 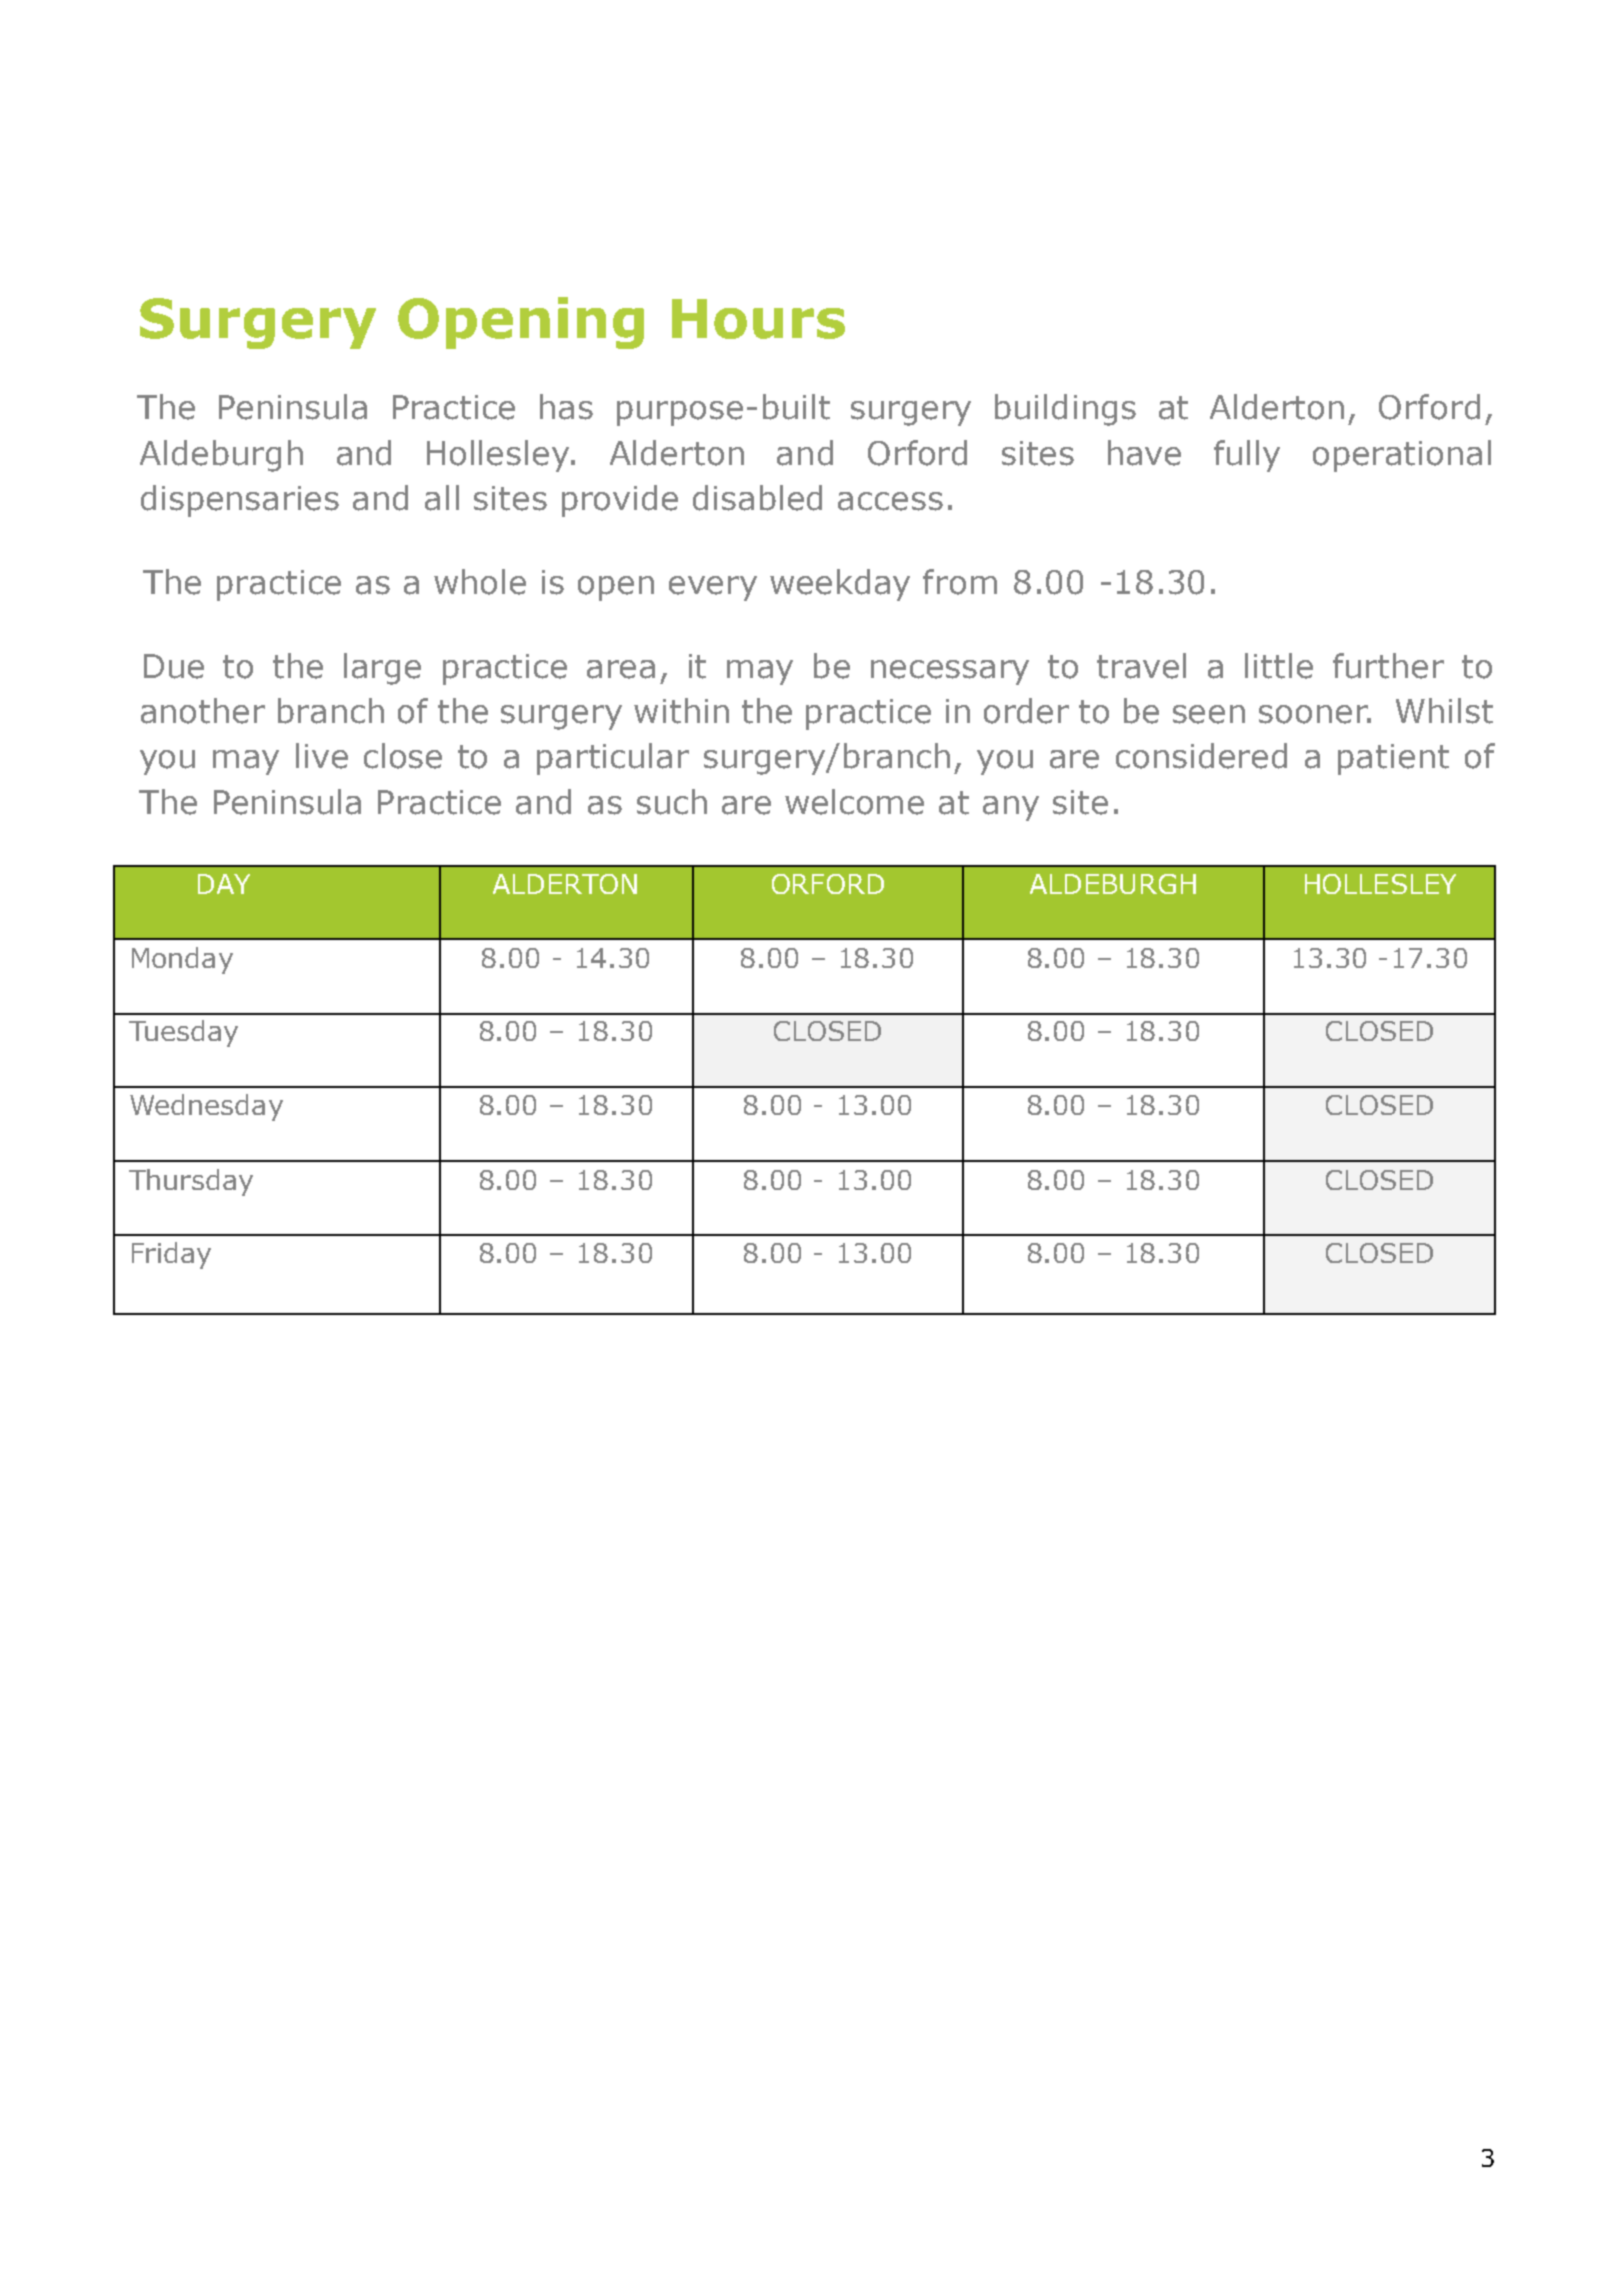 I want to click on buildings, so click(x=1065, y=410).
